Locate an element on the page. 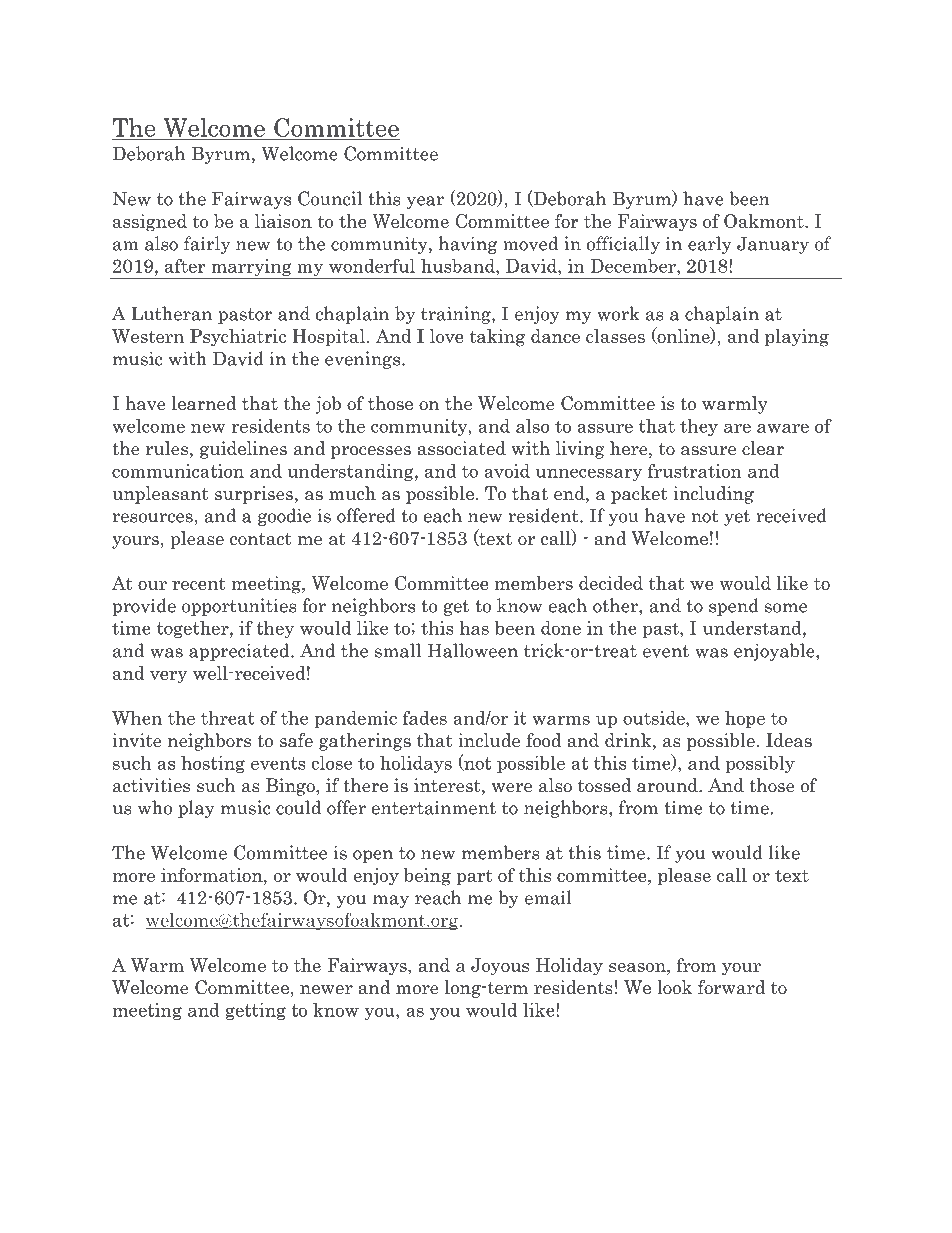 This document has width=952, height=1233. hosting is located at coordinates (213, 764).
